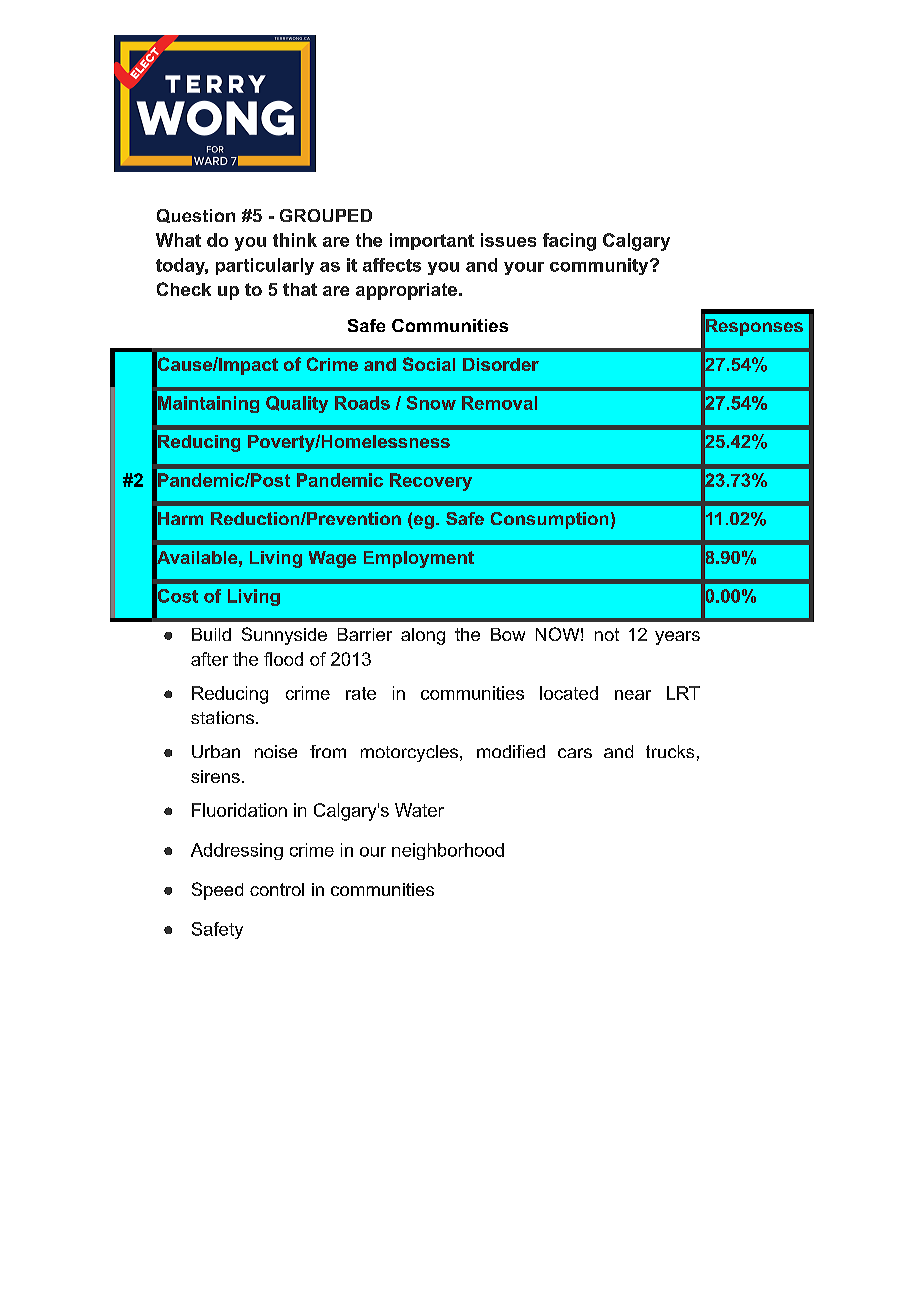 The height and width of the screenshot is (1307, 924). Describe the element at coordinates (419, 559) in the screenshot. I see `Employment` at that location.
